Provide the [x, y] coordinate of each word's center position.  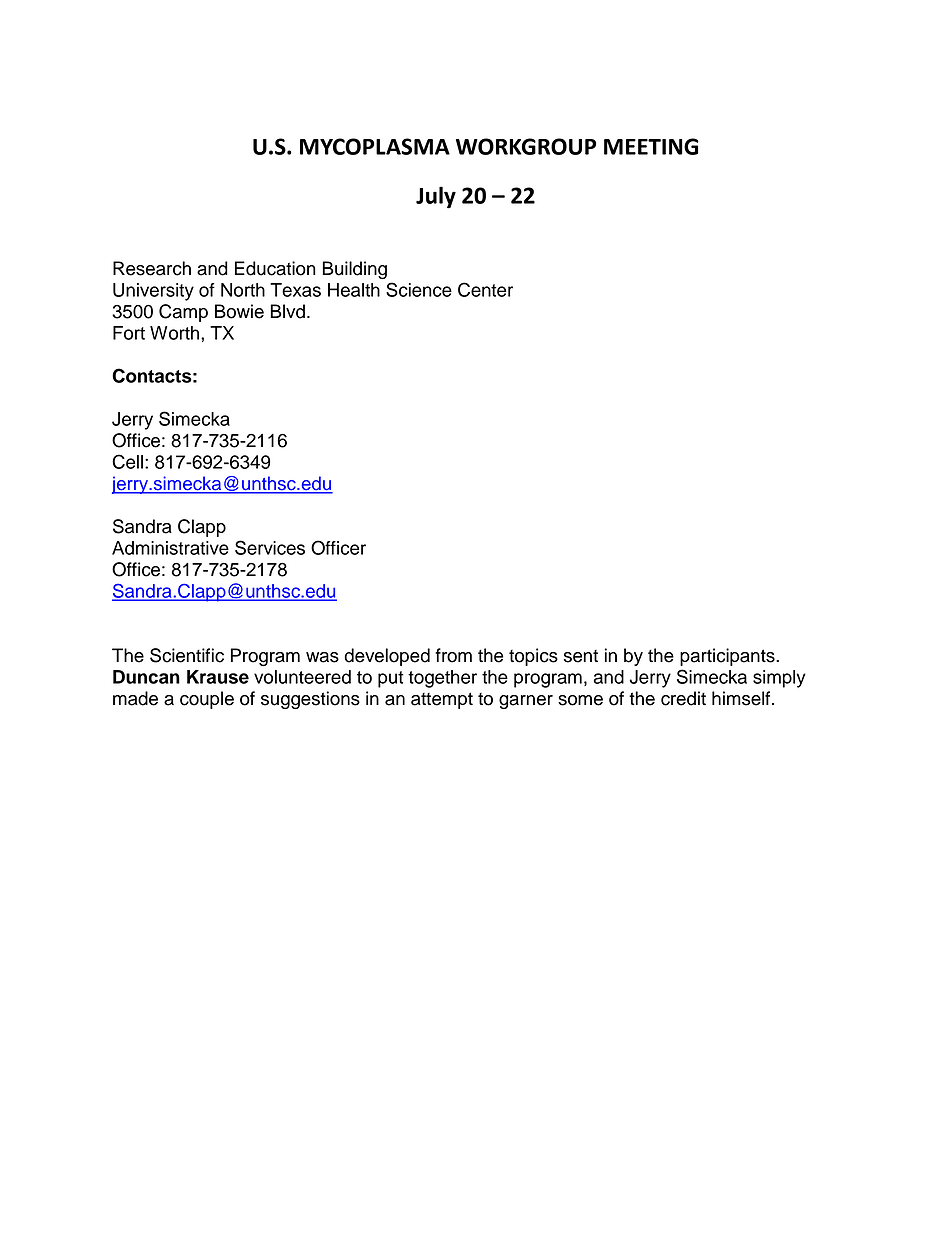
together [442, 679]
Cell [127, 461]
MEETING [651, 146]
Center [485, 289]
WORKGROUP [526, 146]
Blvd [287, 311]
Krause [218, 677]
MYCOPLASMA [375, 146]
